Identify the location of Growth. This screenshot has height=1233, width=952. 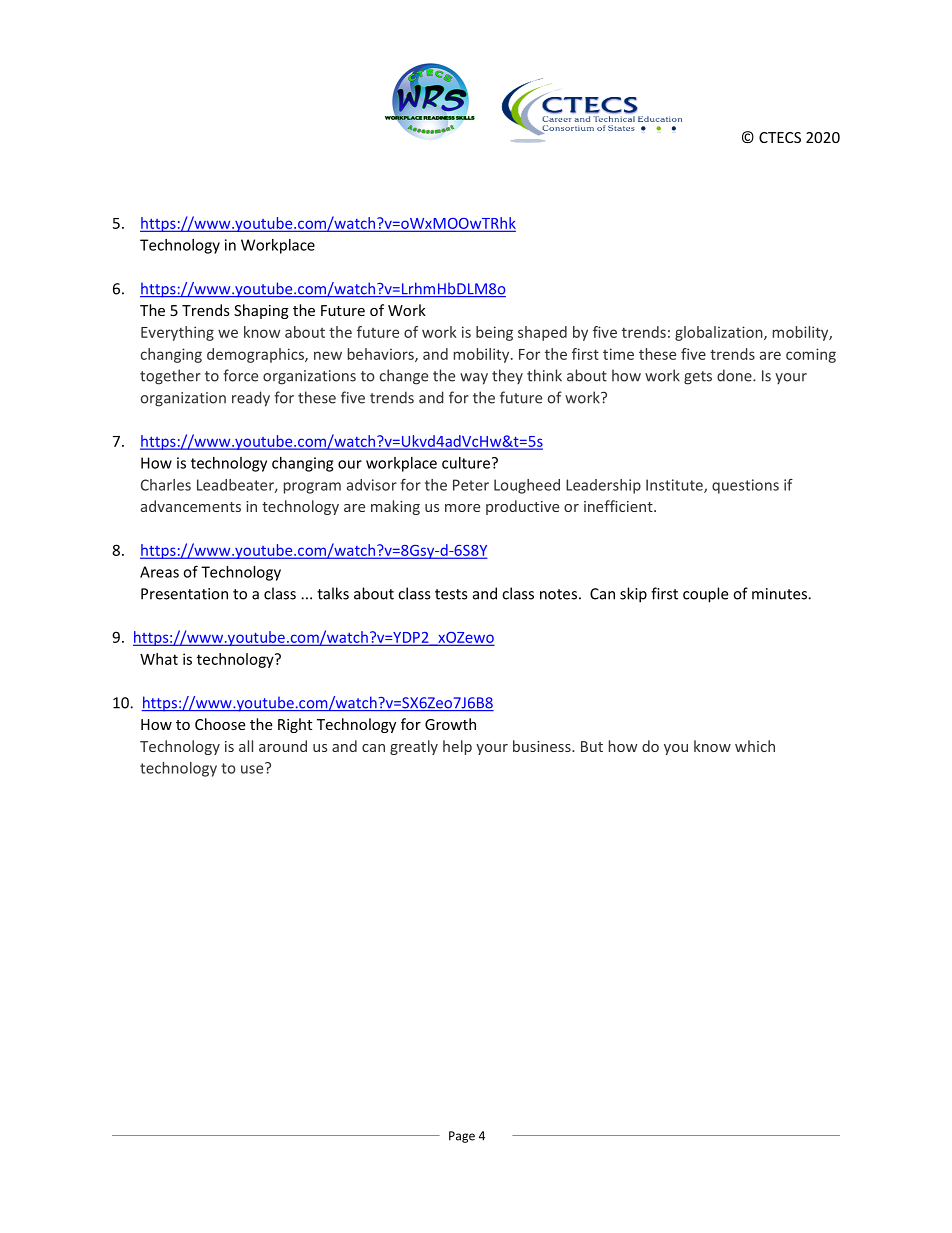
(450, 724).
